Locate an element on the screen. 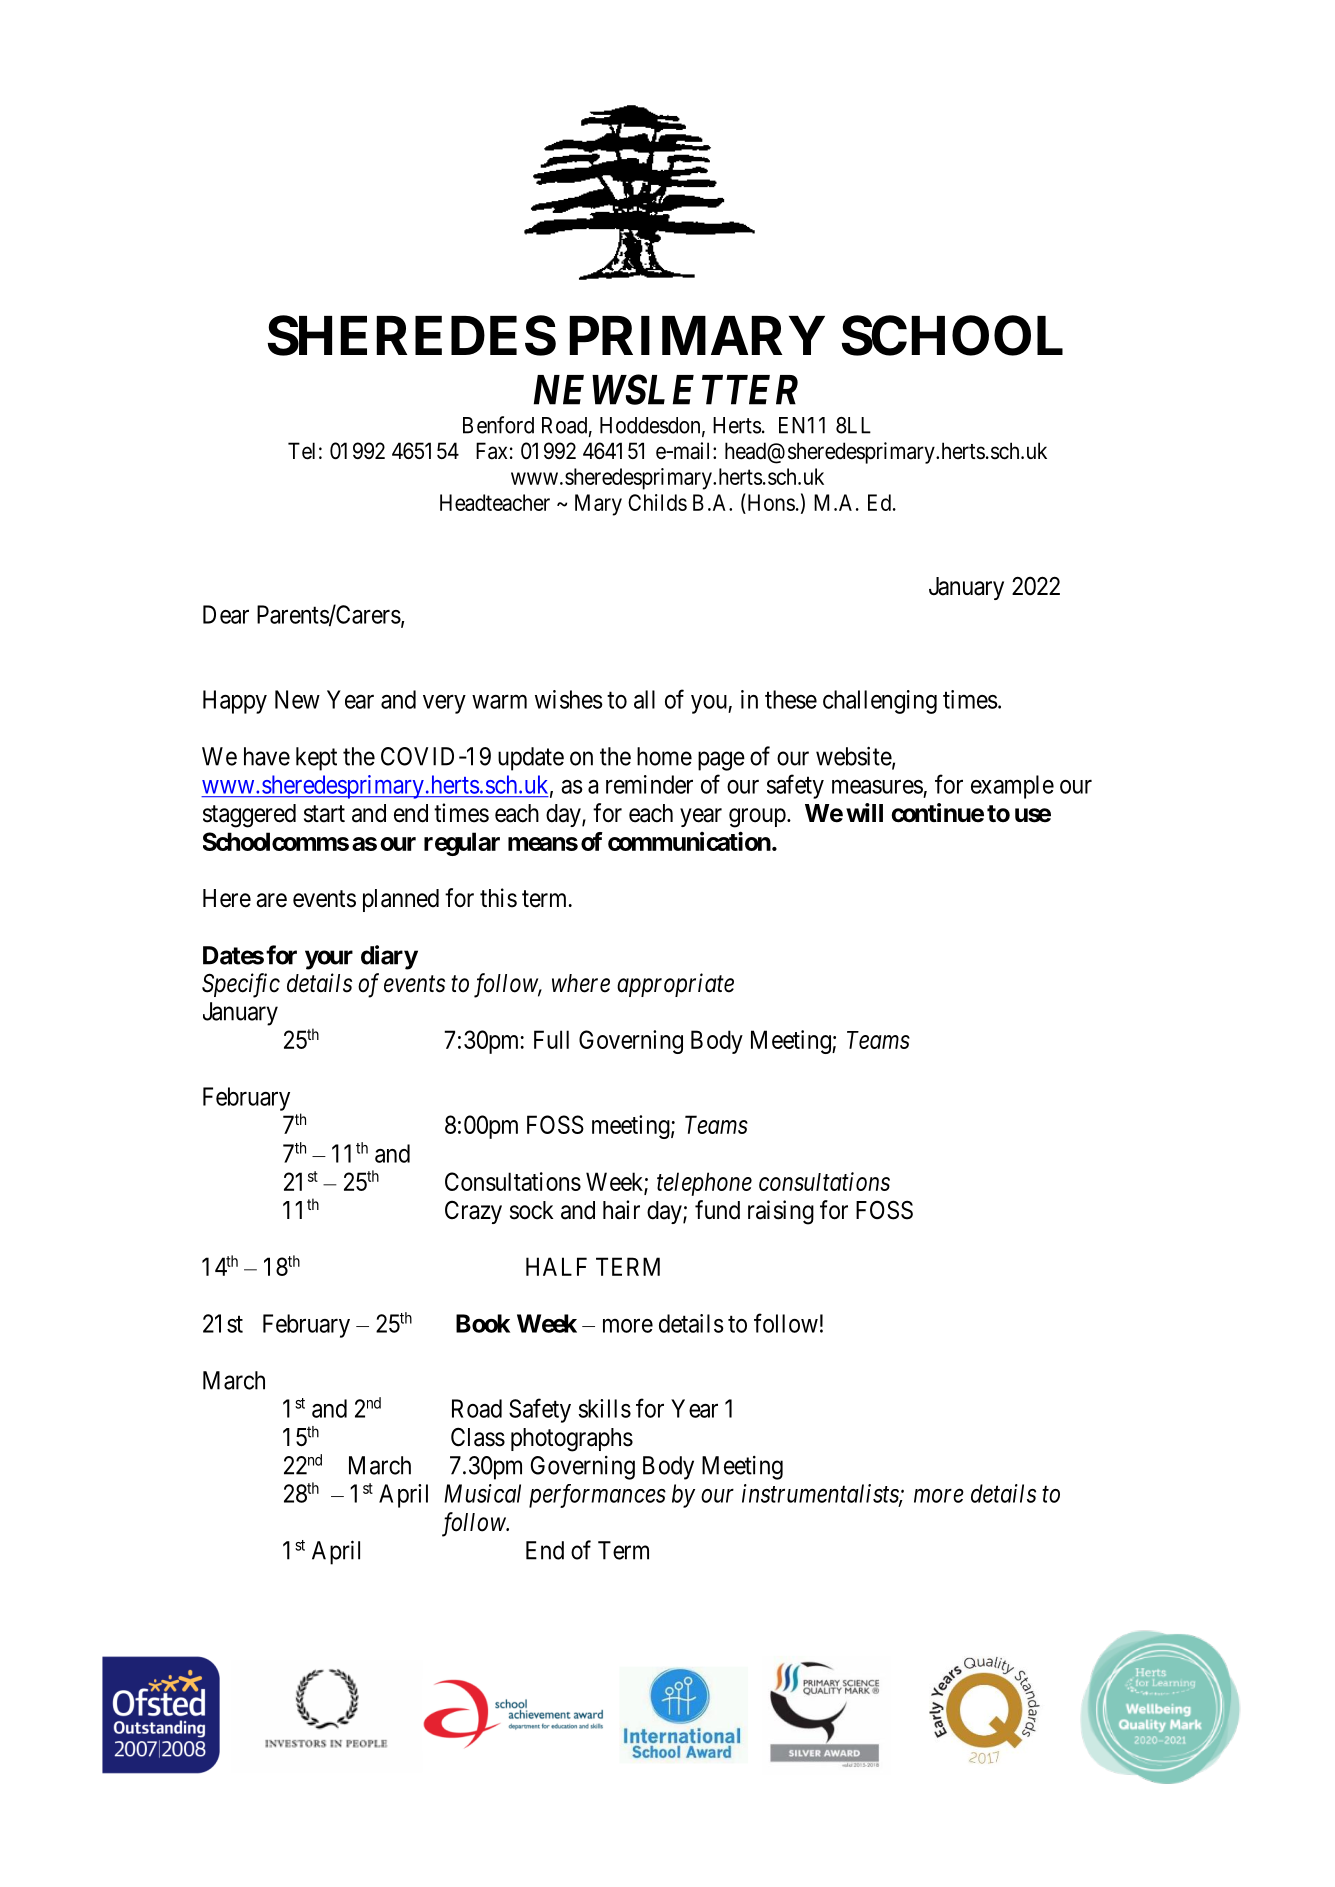 The height and width of the screenshot is (1887, 1335). Full is located at coordinates (551, 1039).
